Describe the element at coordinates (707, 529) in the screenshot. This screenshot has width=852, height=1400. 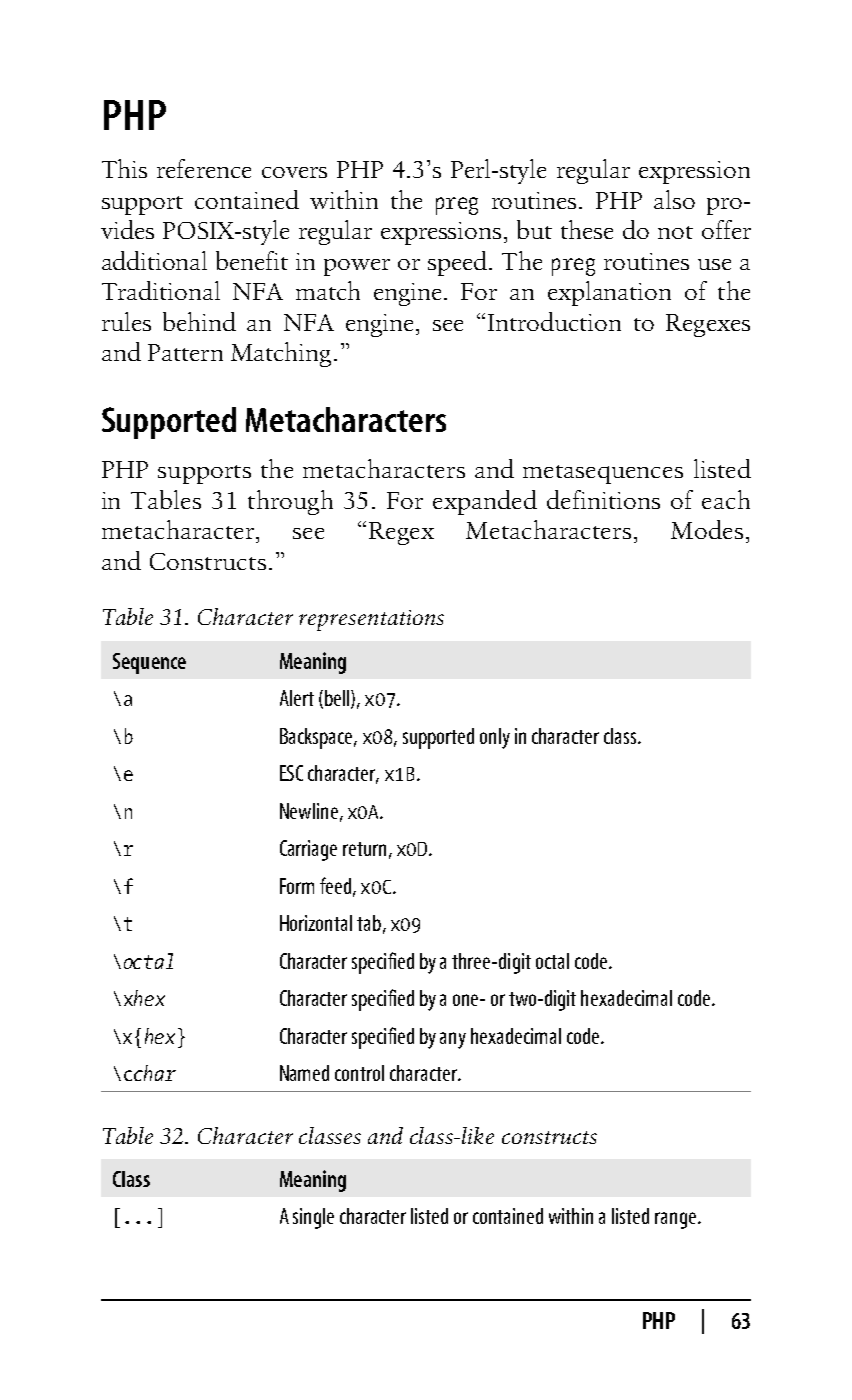
I see `Modes` at that location.
